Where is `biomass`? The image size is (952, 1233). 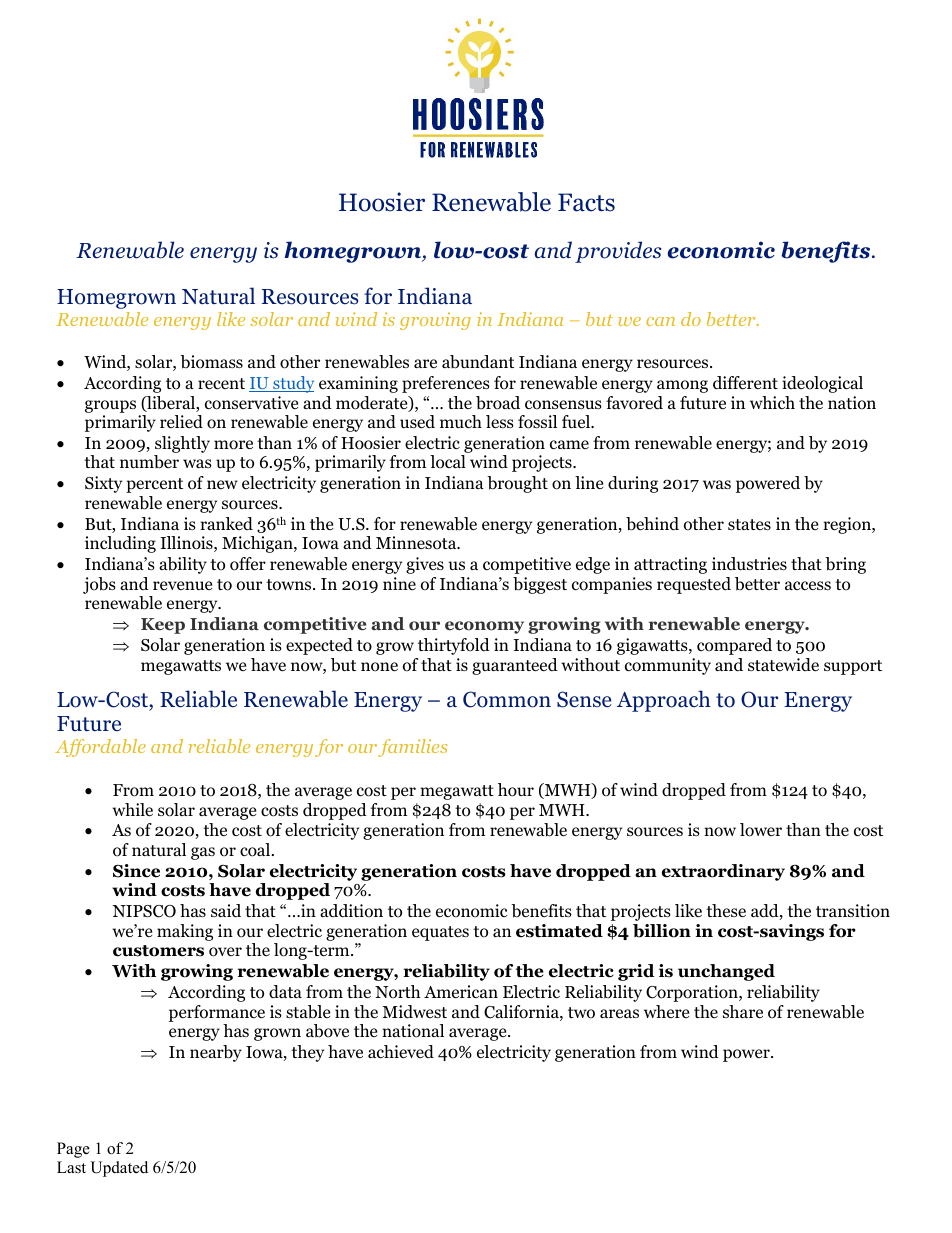
biomass is located at coordinates (211, 362).
